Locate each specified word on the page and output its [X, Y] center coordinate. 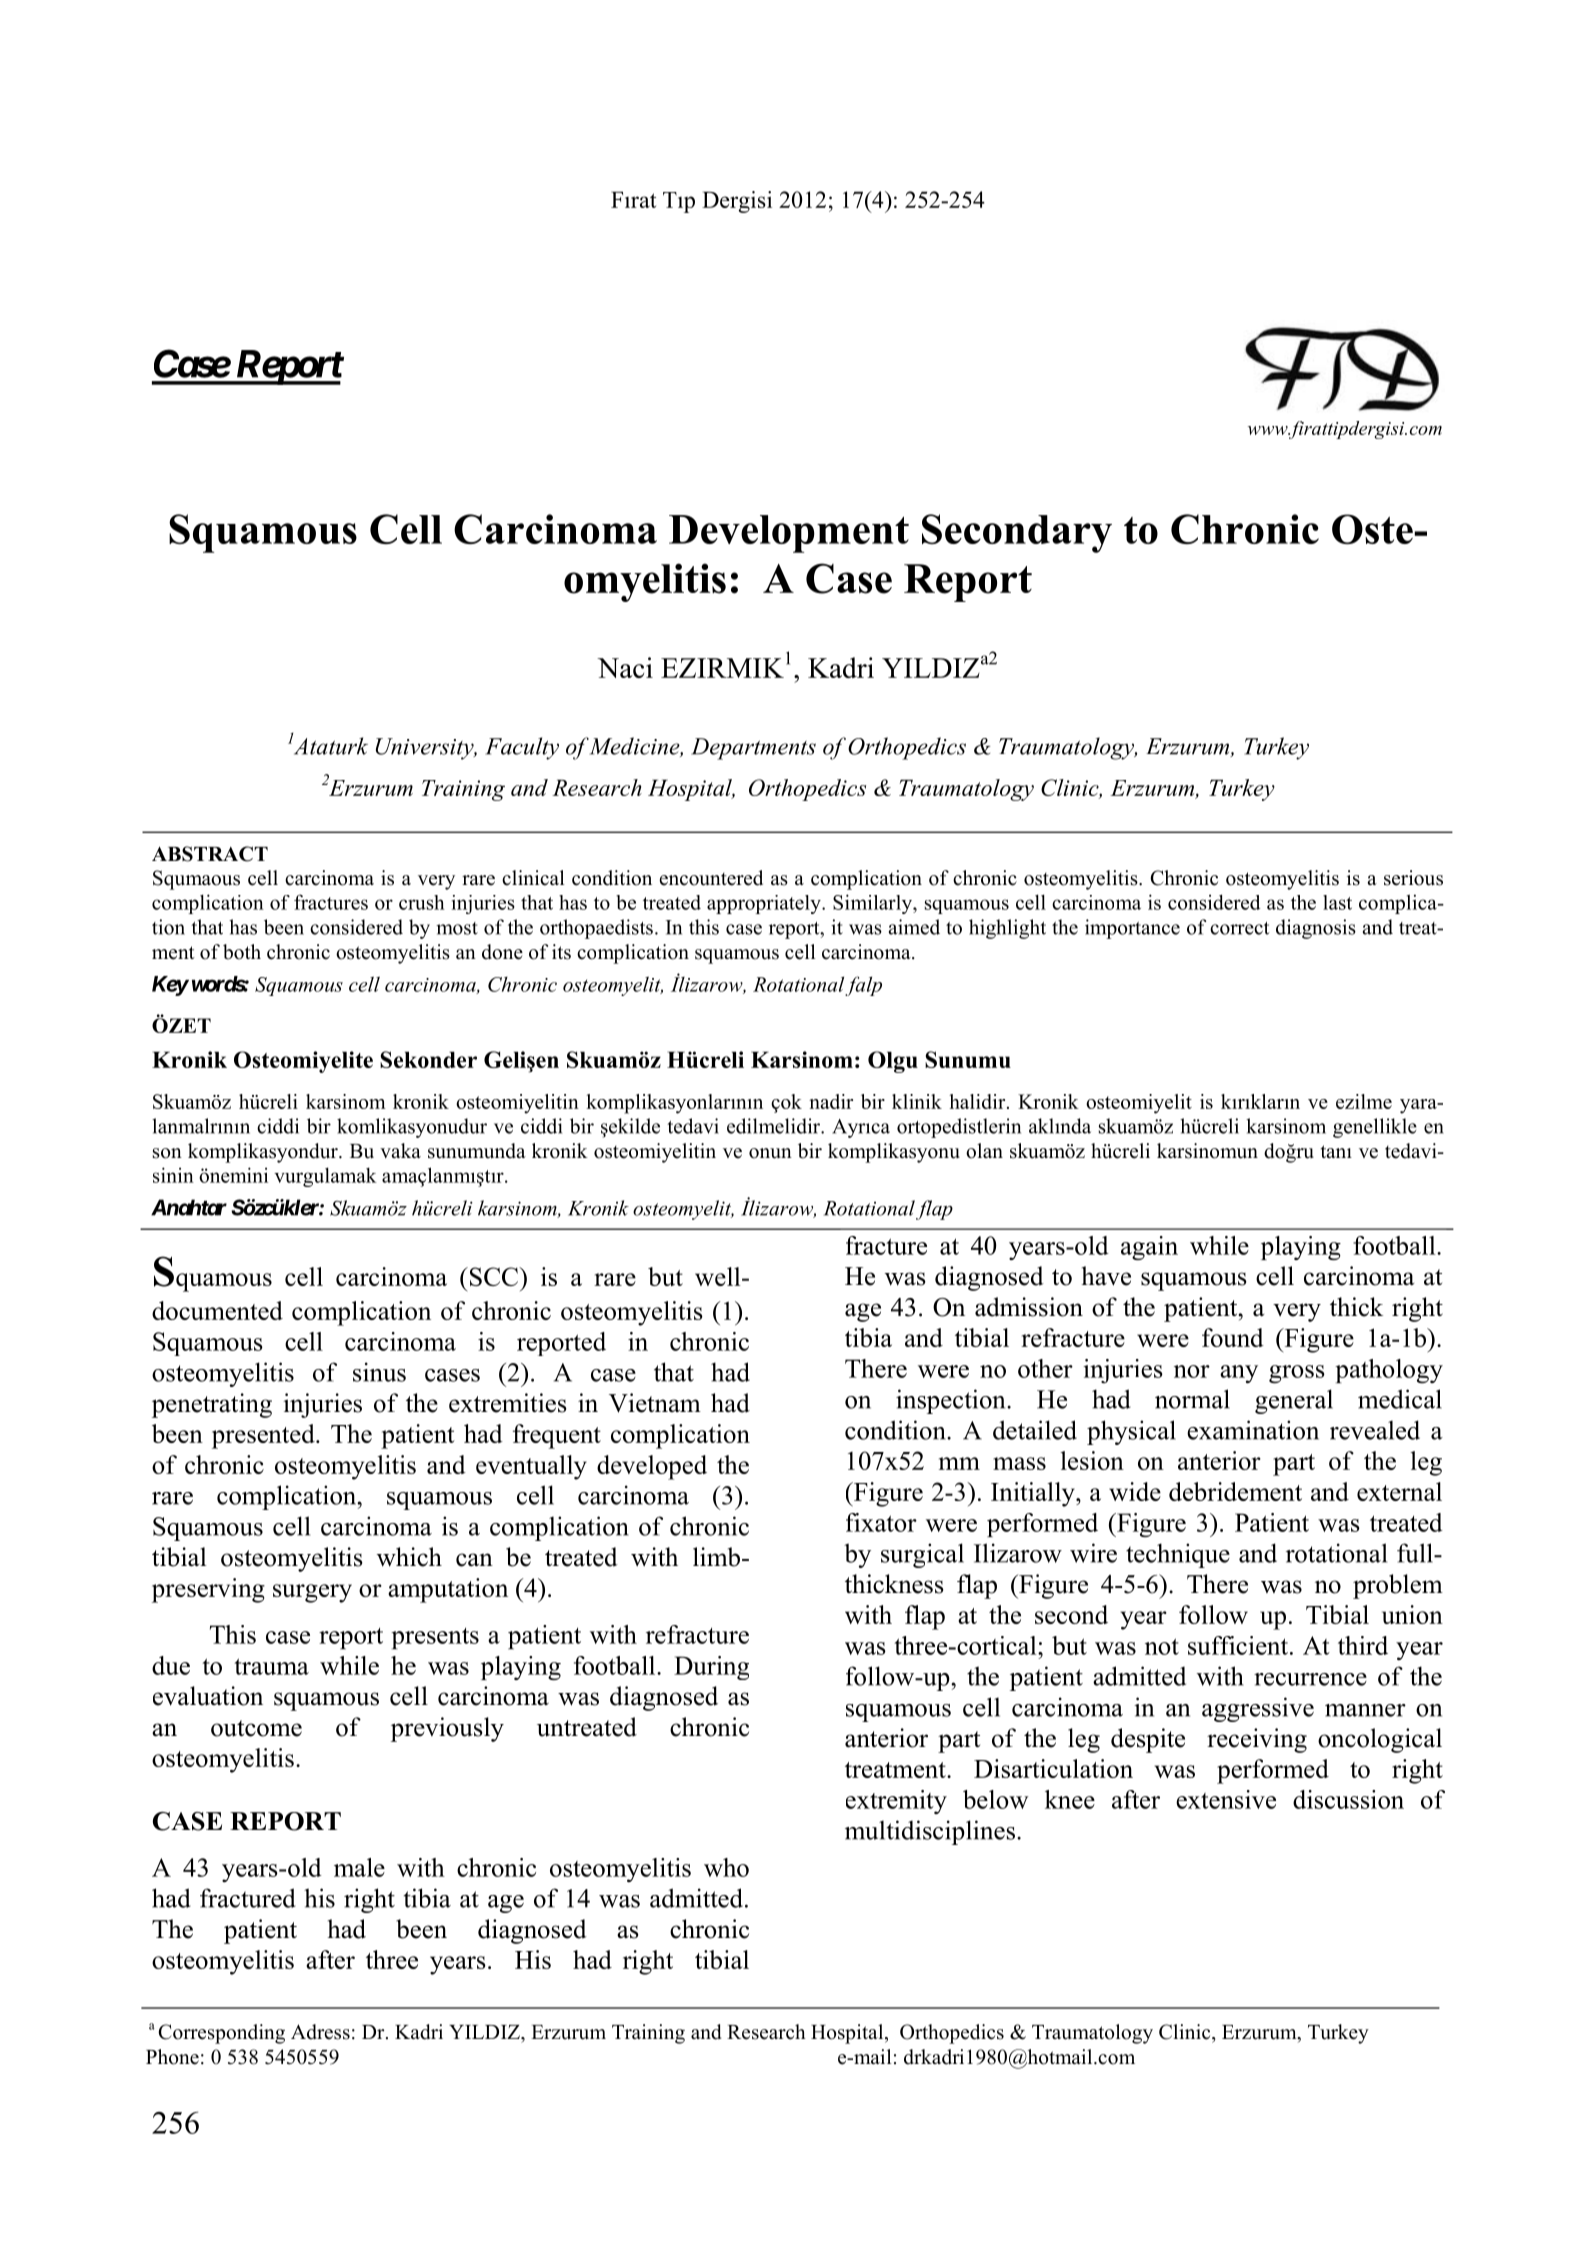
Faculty [522, 748]
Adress [320, 2032]
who [726, 1867]
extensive [1226, 1799]
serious [1413, 878]
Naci [625, 667]
